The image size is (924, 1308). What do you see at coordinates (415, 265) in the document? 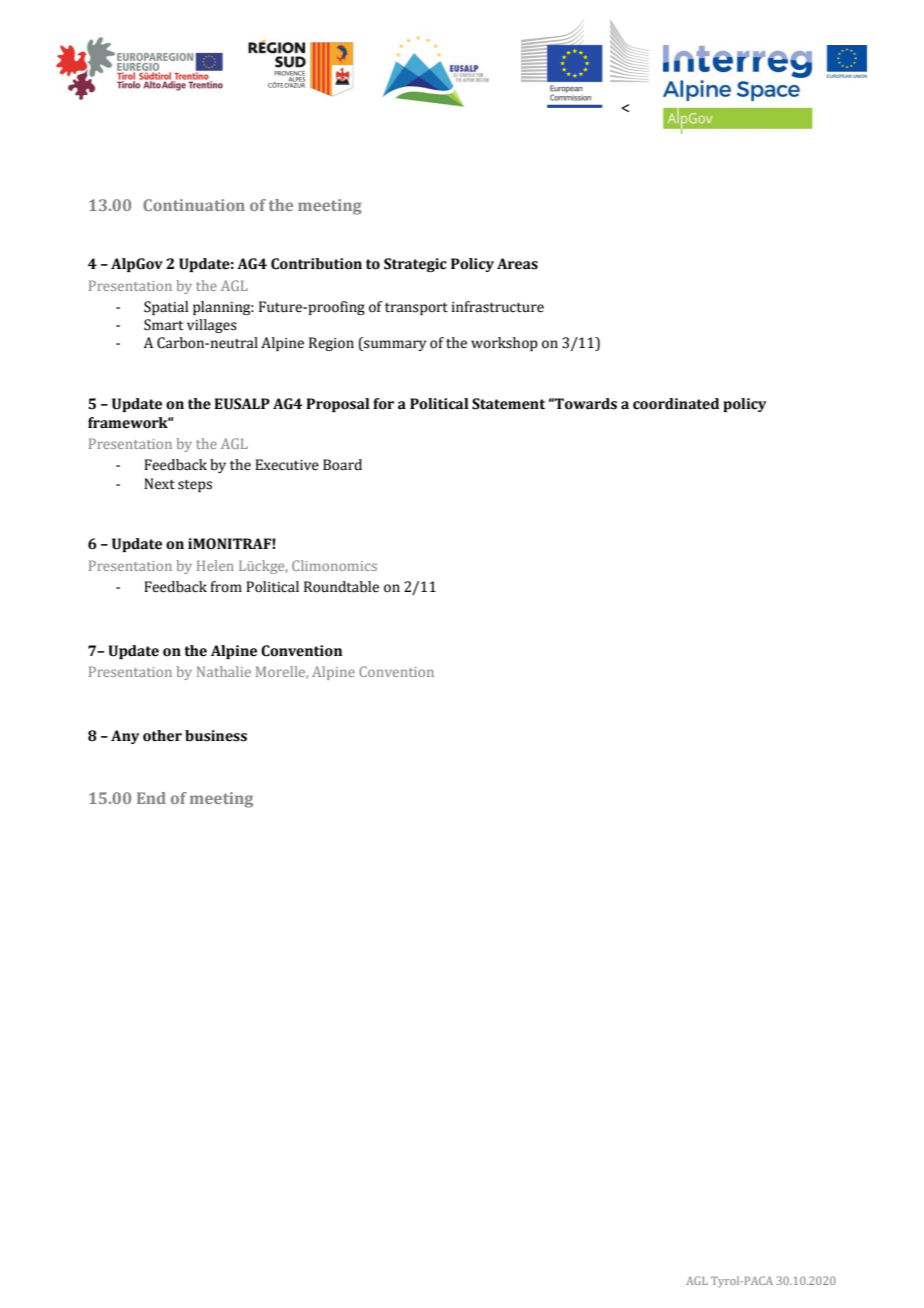
I see `Strategic` at bounding box center [415, 265].
